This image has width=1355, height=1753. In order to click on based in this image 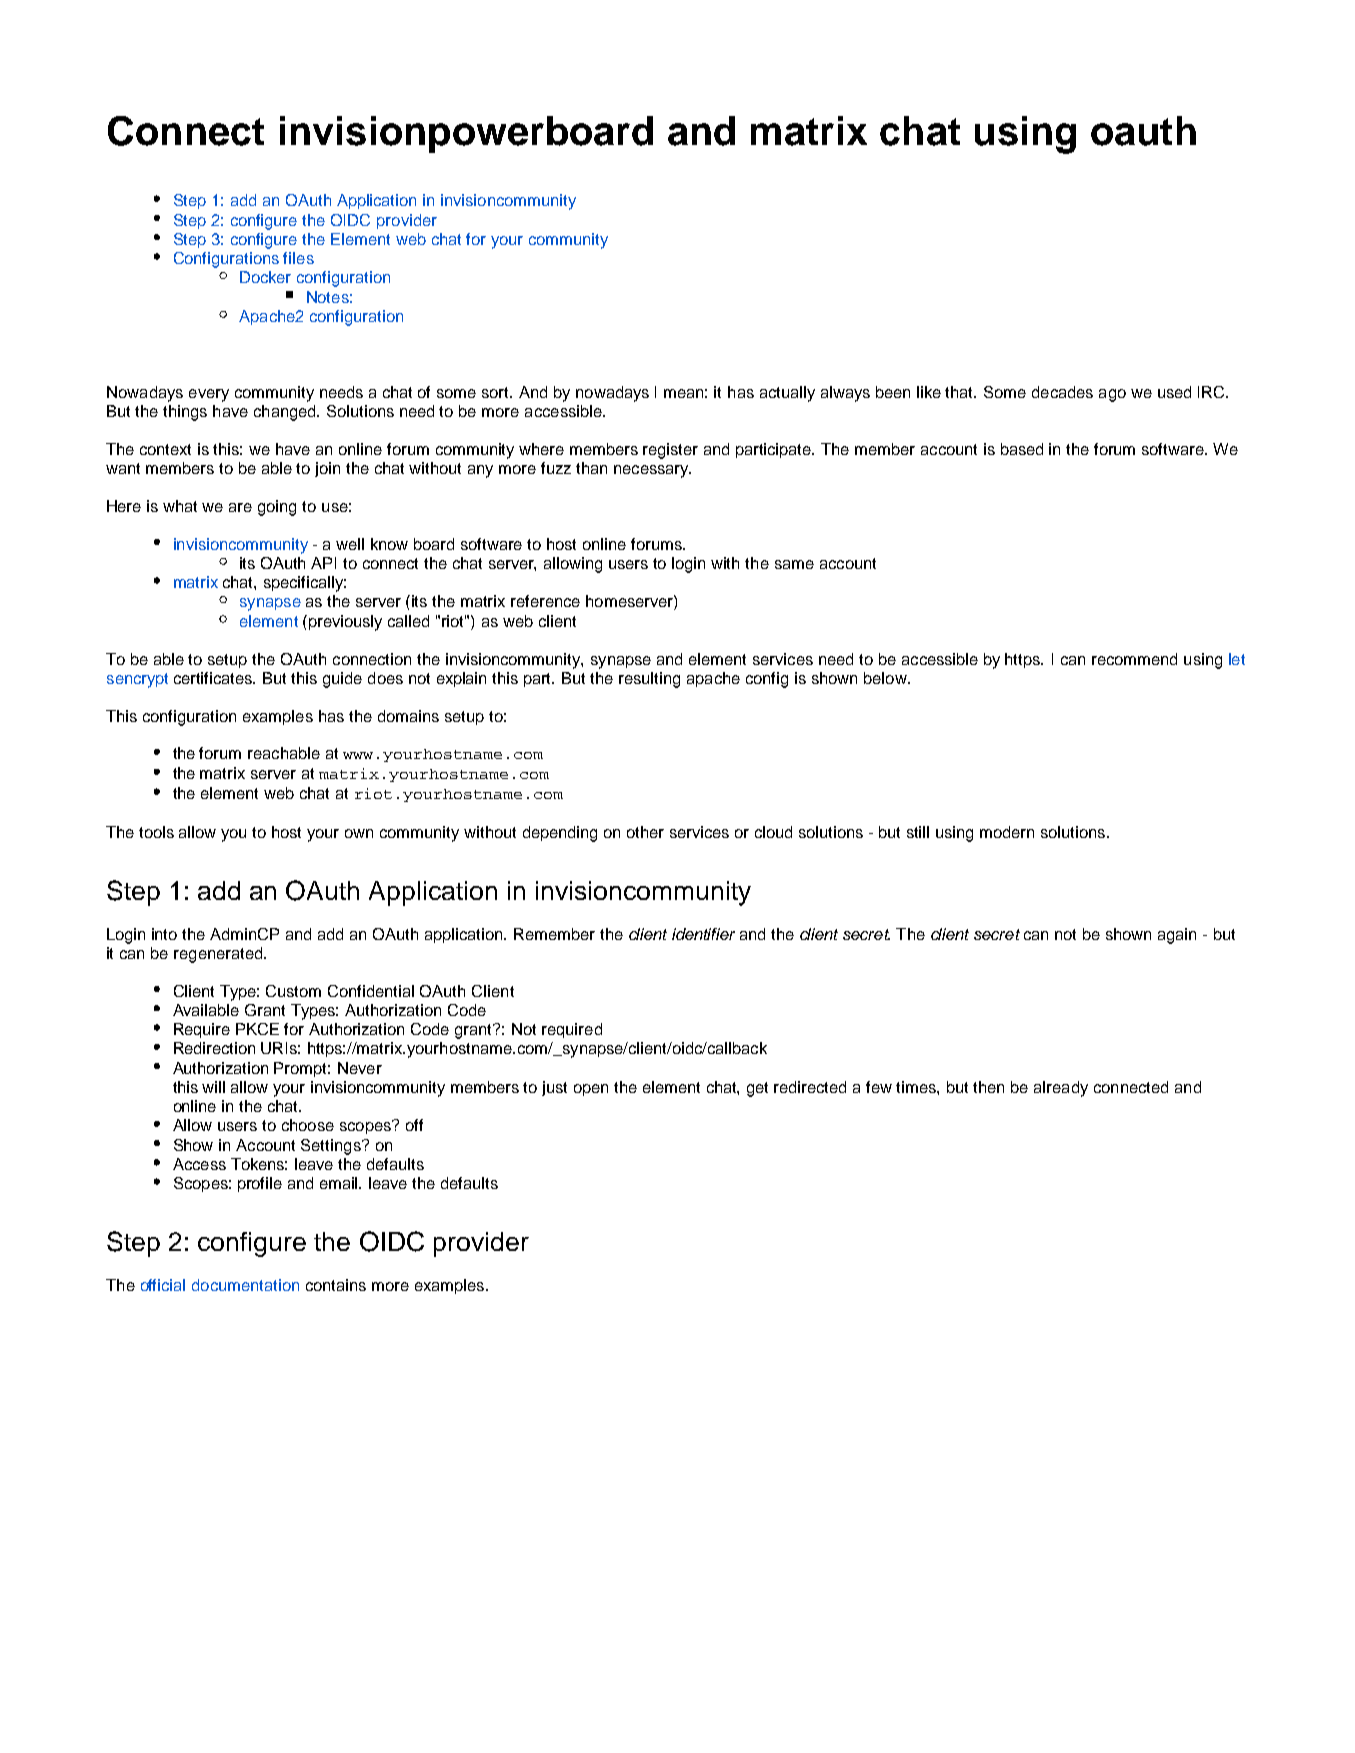, I will do `click(1022, 449)`.
